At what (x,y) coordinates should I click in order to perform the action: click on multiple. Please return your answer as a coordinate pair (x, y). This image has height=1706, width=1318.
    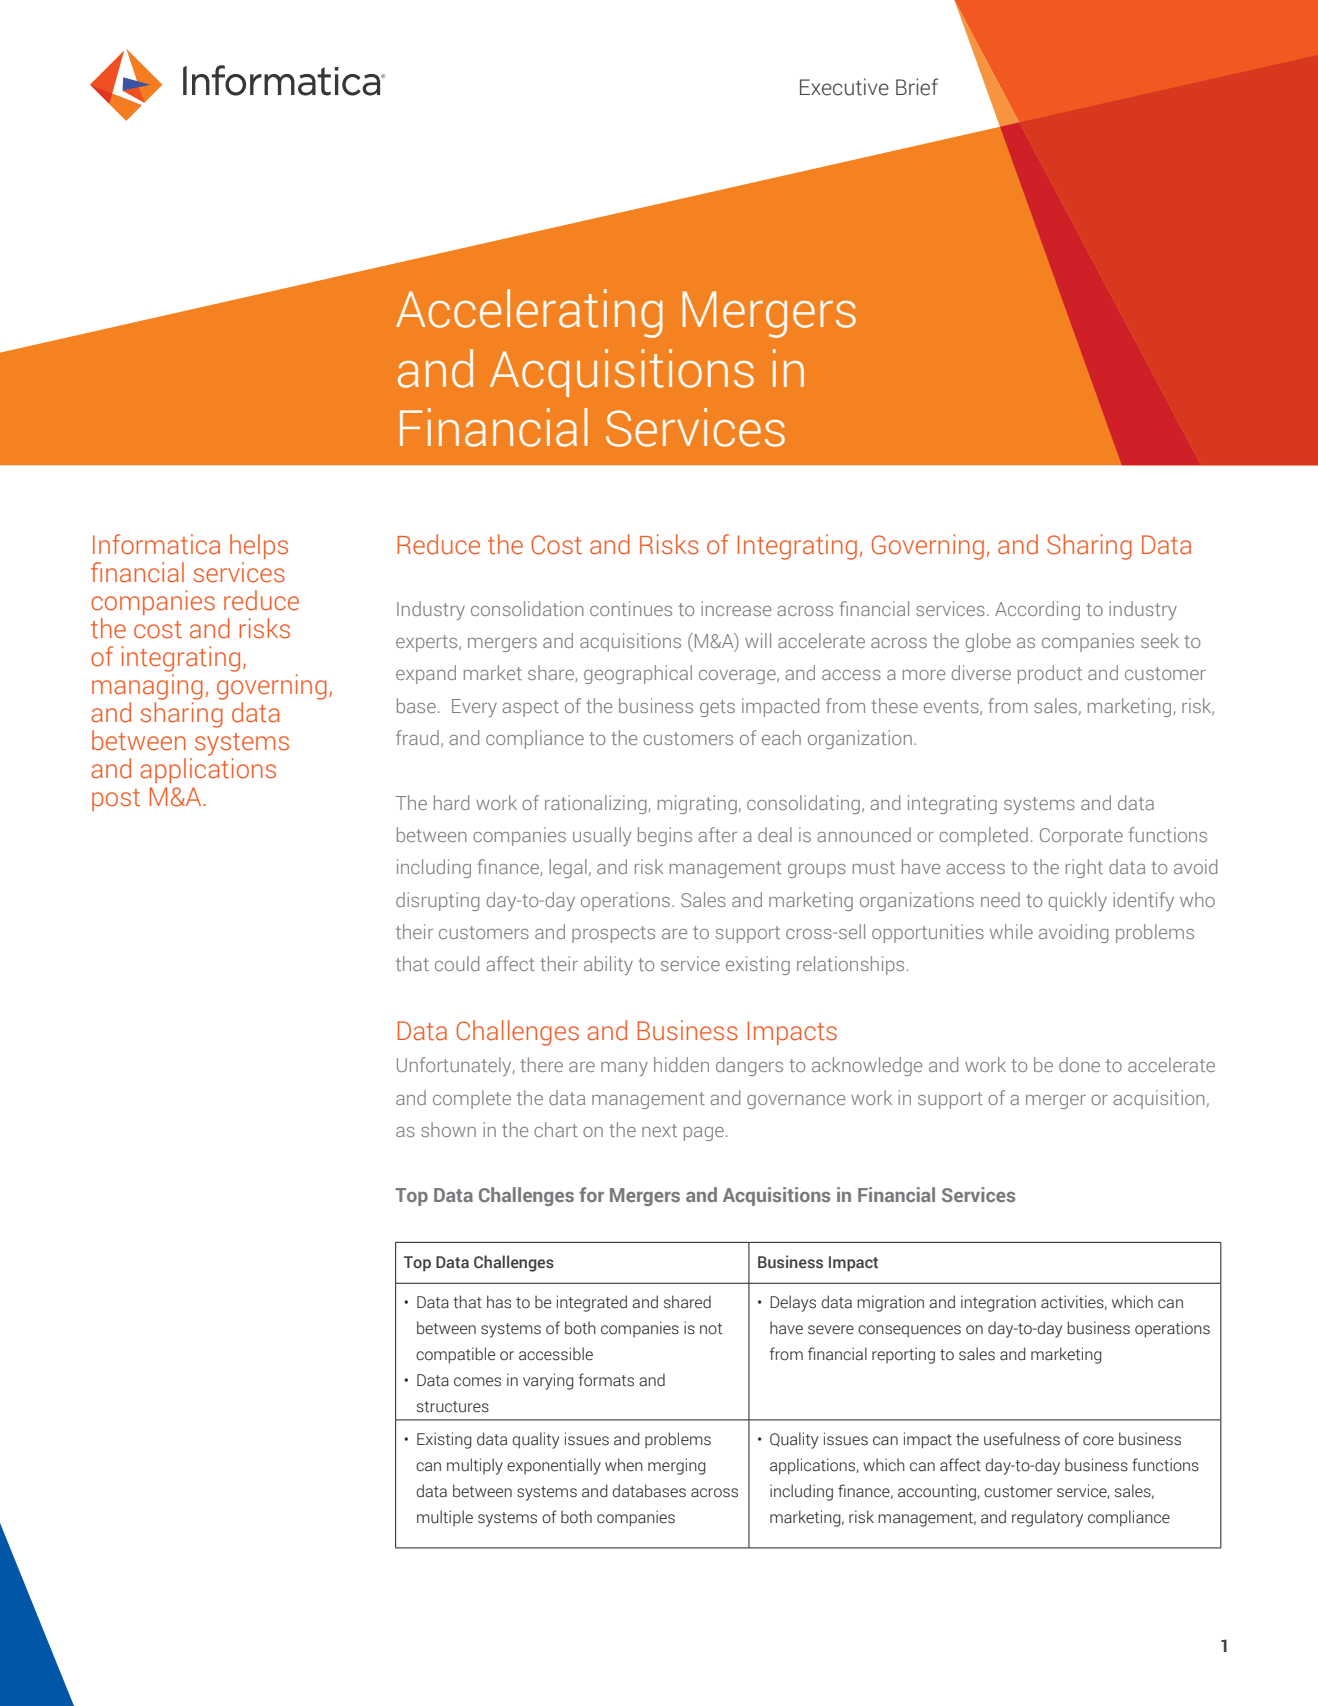
    Looking at the image, I should click on (445, 1518).
